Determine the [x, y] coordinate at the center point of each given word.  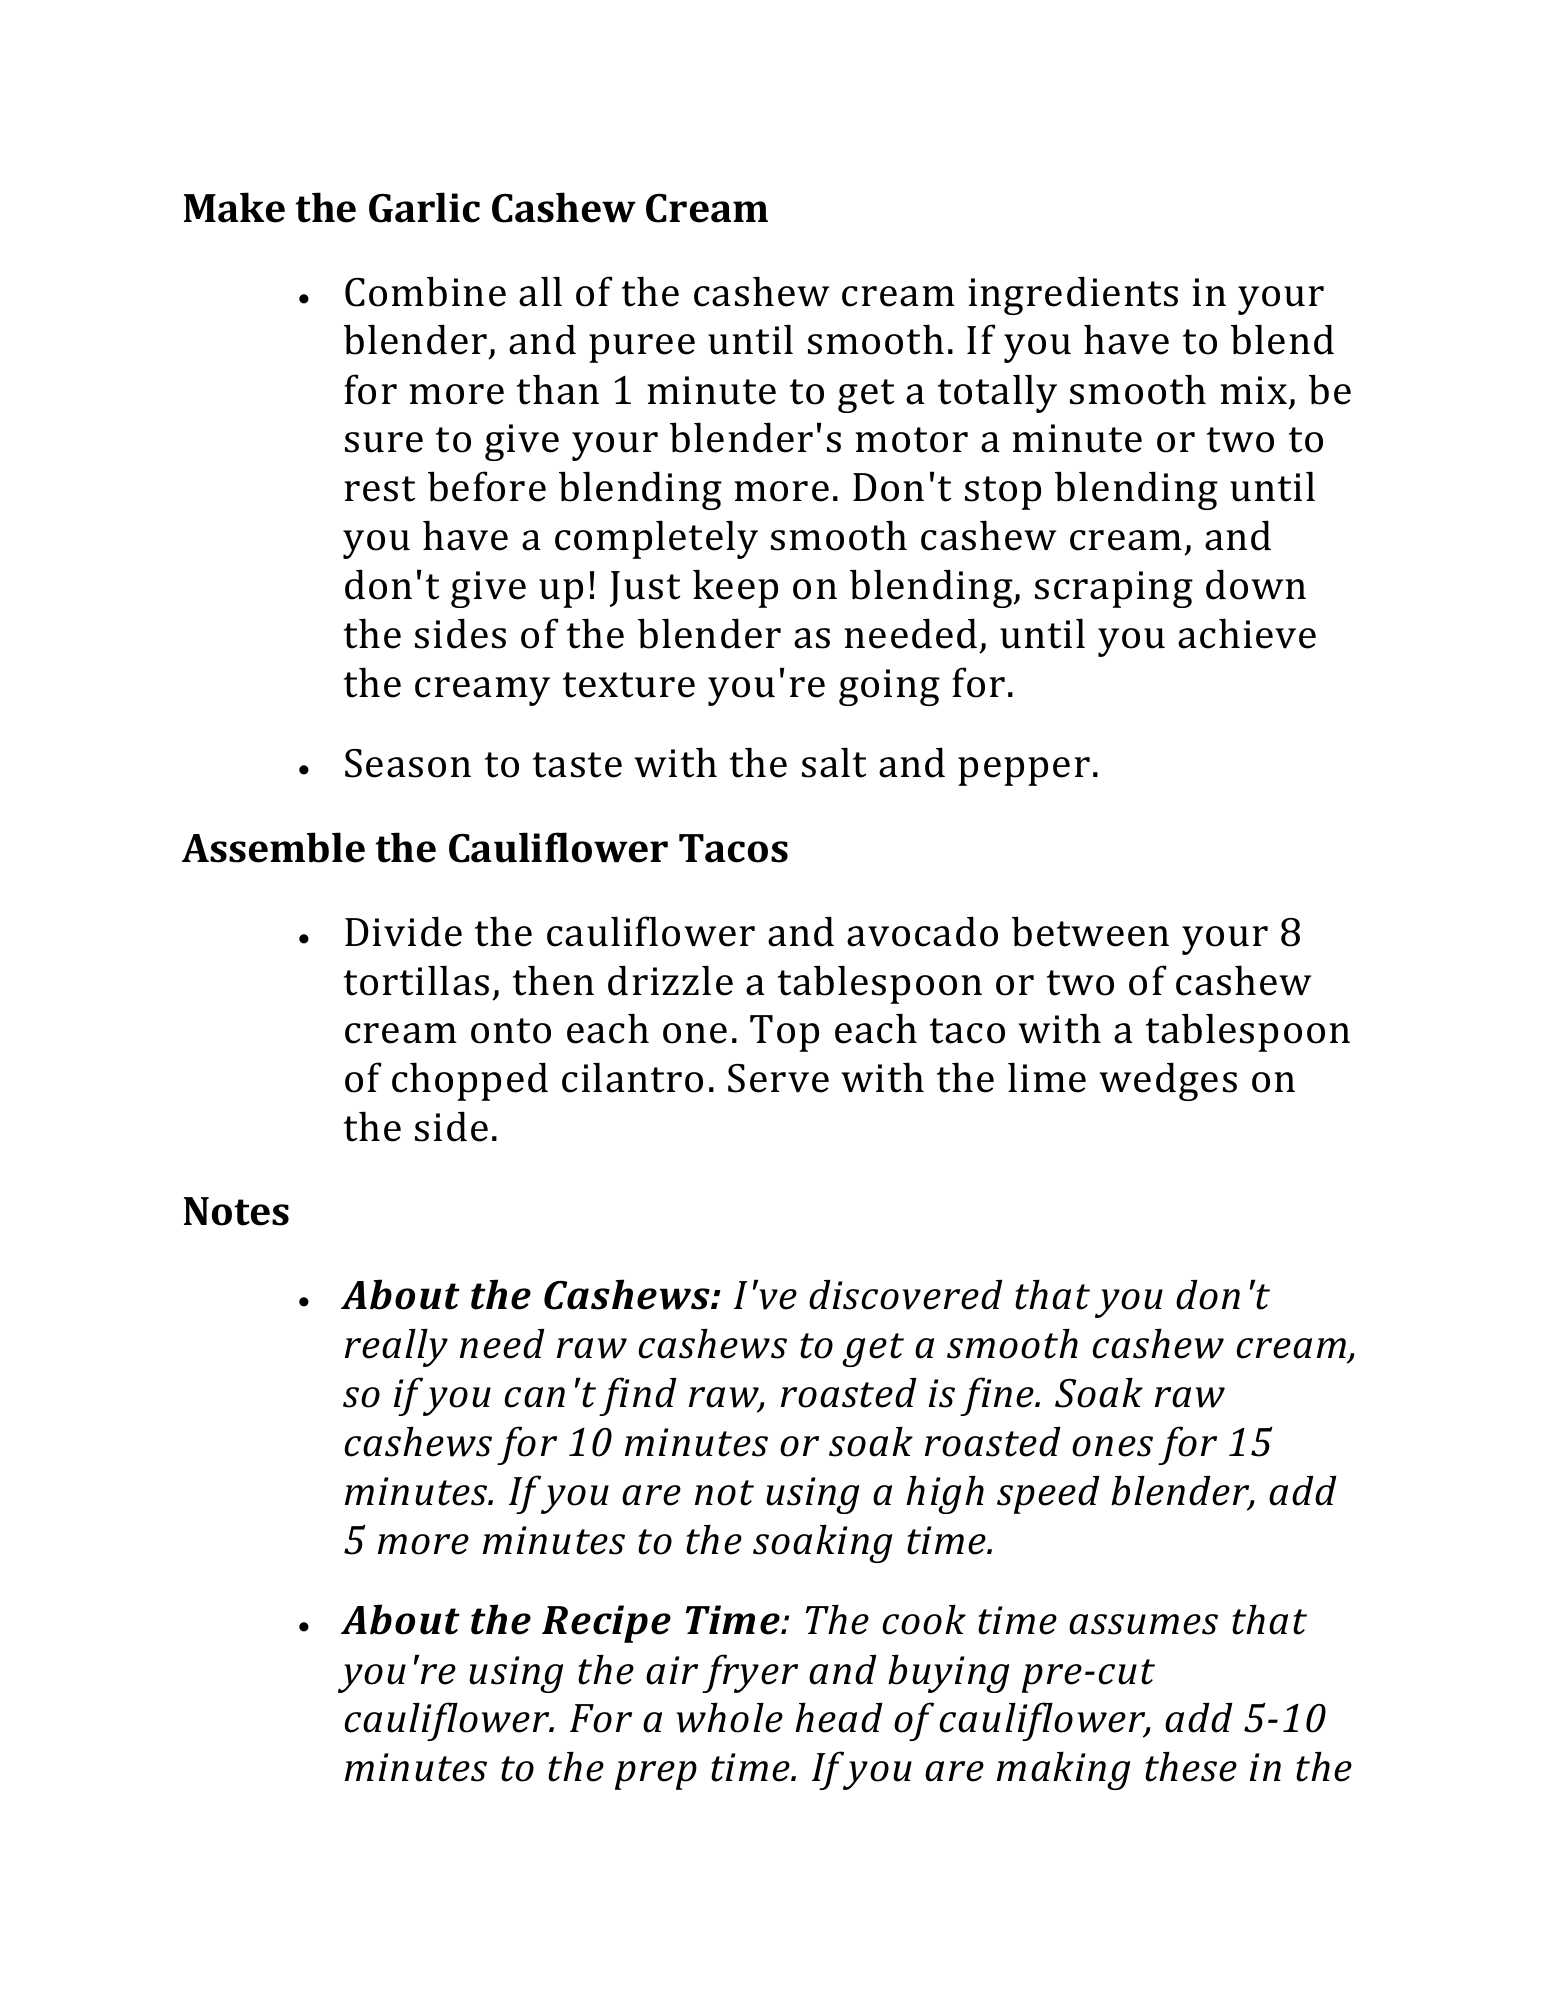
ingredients [1073, 295]
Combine [425, 291]
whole [729, 1718]
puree [642, 348]
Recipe [606, 1624]
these [1191, 1767]
